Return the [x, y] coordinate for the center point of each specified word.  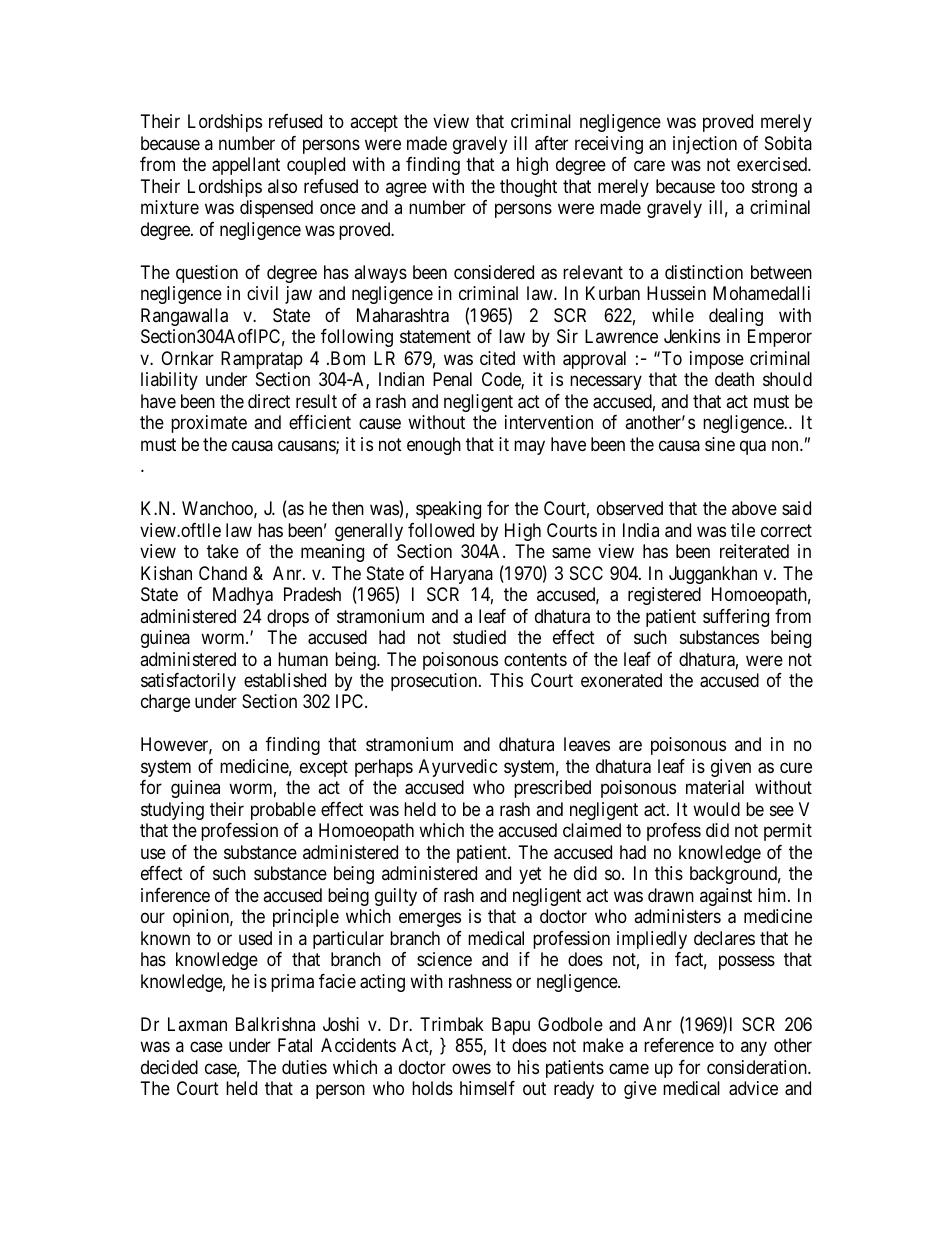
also [282, 186]
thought [528, 188]
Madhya [243, 596]
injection [705, 145]
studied [479, 637]
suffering [736, 618]
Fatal [295, 1045]
